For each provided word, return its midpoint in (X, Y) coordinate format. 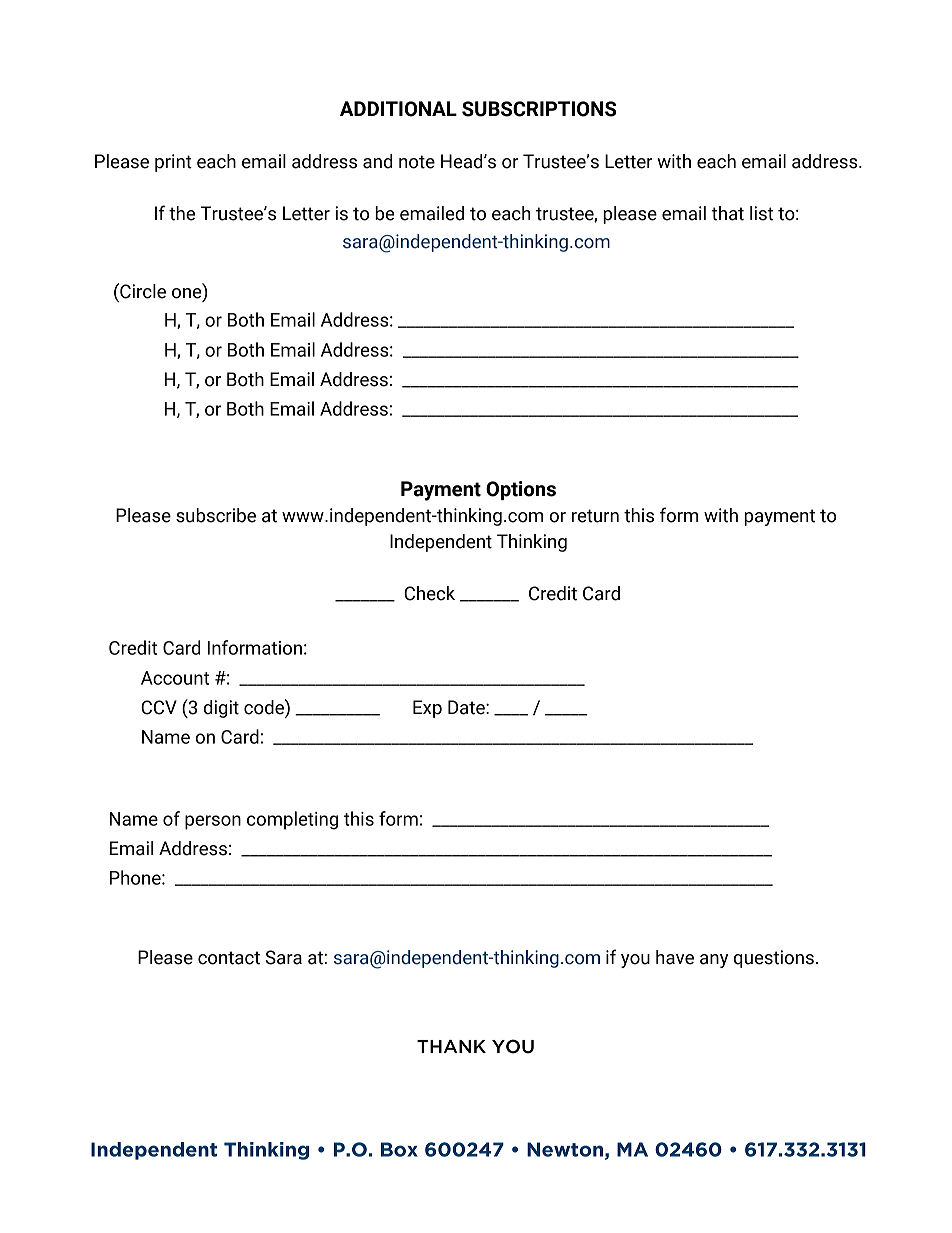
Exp (427, 709)
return (595, 516)
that (727, 213)
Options (521, 490)
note (417, 162)
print (173, 163)
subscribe (216, 515)
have (675, 957)
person (213, 822)
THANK (451, 1046)
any (714, 961)
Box (399, 1149)
